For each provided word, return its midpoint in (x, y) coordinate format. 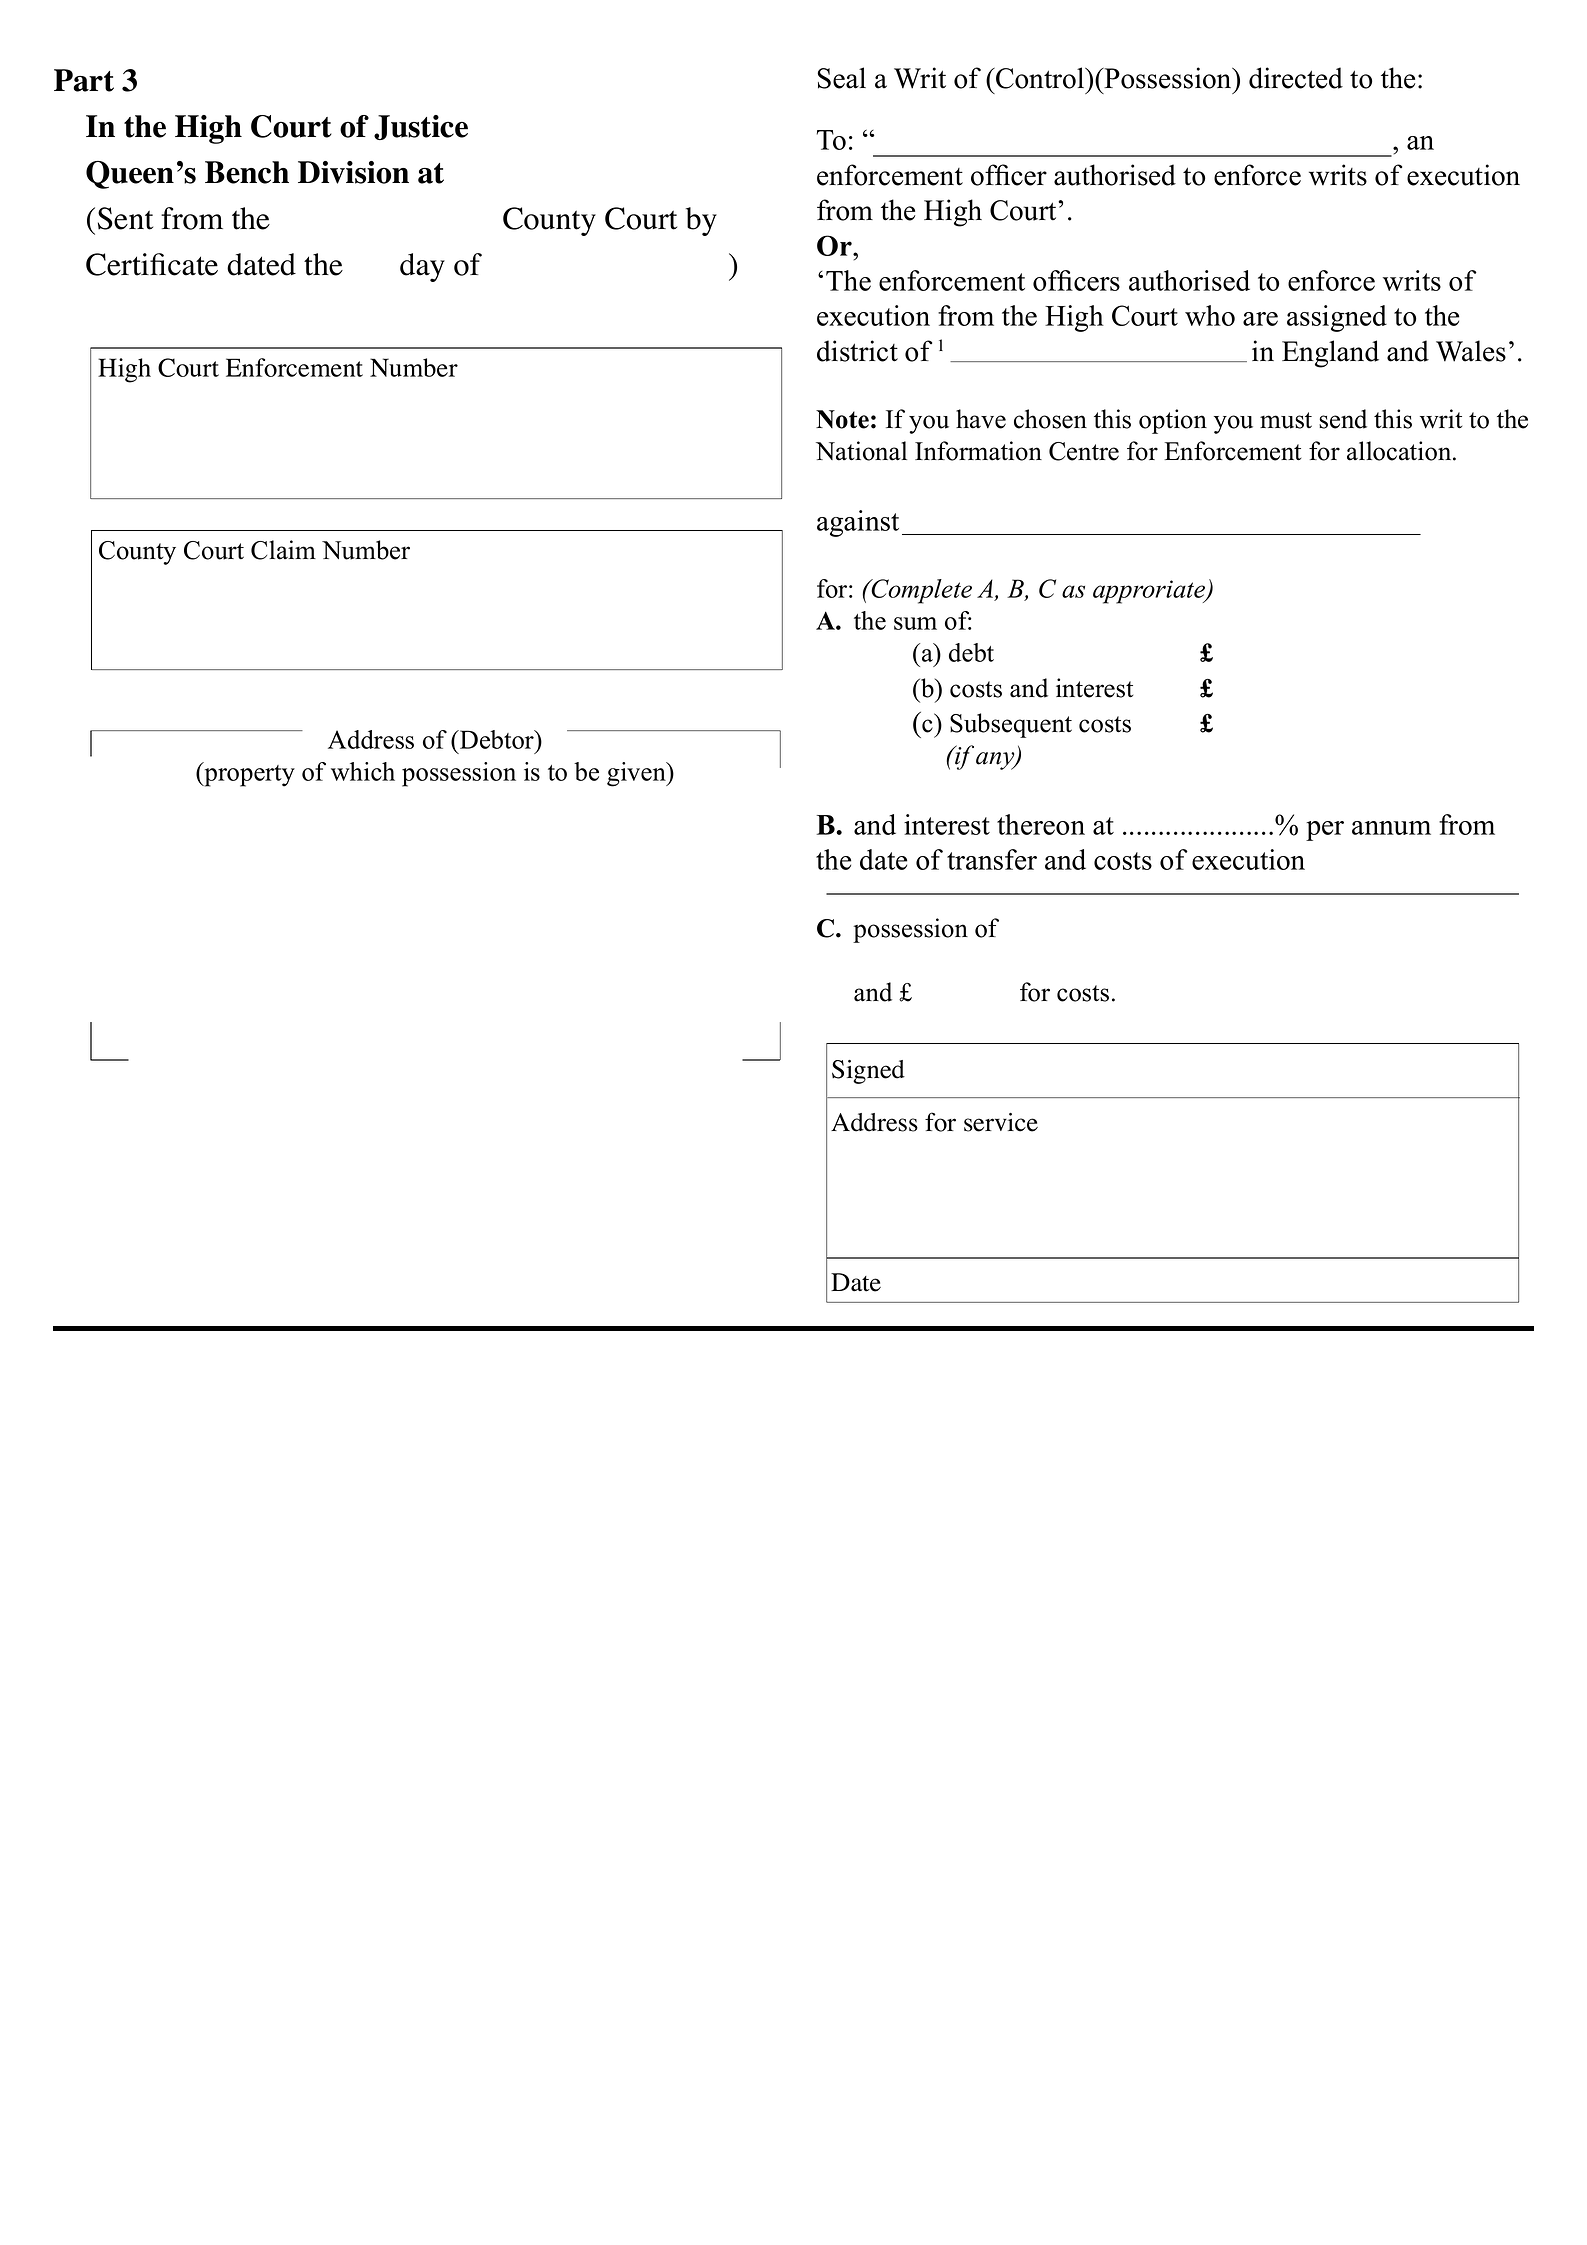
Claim (283, 550)
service (1001, 1122)
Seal (842, 78)
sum (915, 623)
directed (1296, 78)
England (1330, 354)
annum (1391, 828)
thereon (1041, 824)
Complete (921, 591)
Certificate (152, 264)
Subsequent (1011, 725)
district (857, 351)
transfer (992, 859)
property (248, 774)
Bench (247, 172)
